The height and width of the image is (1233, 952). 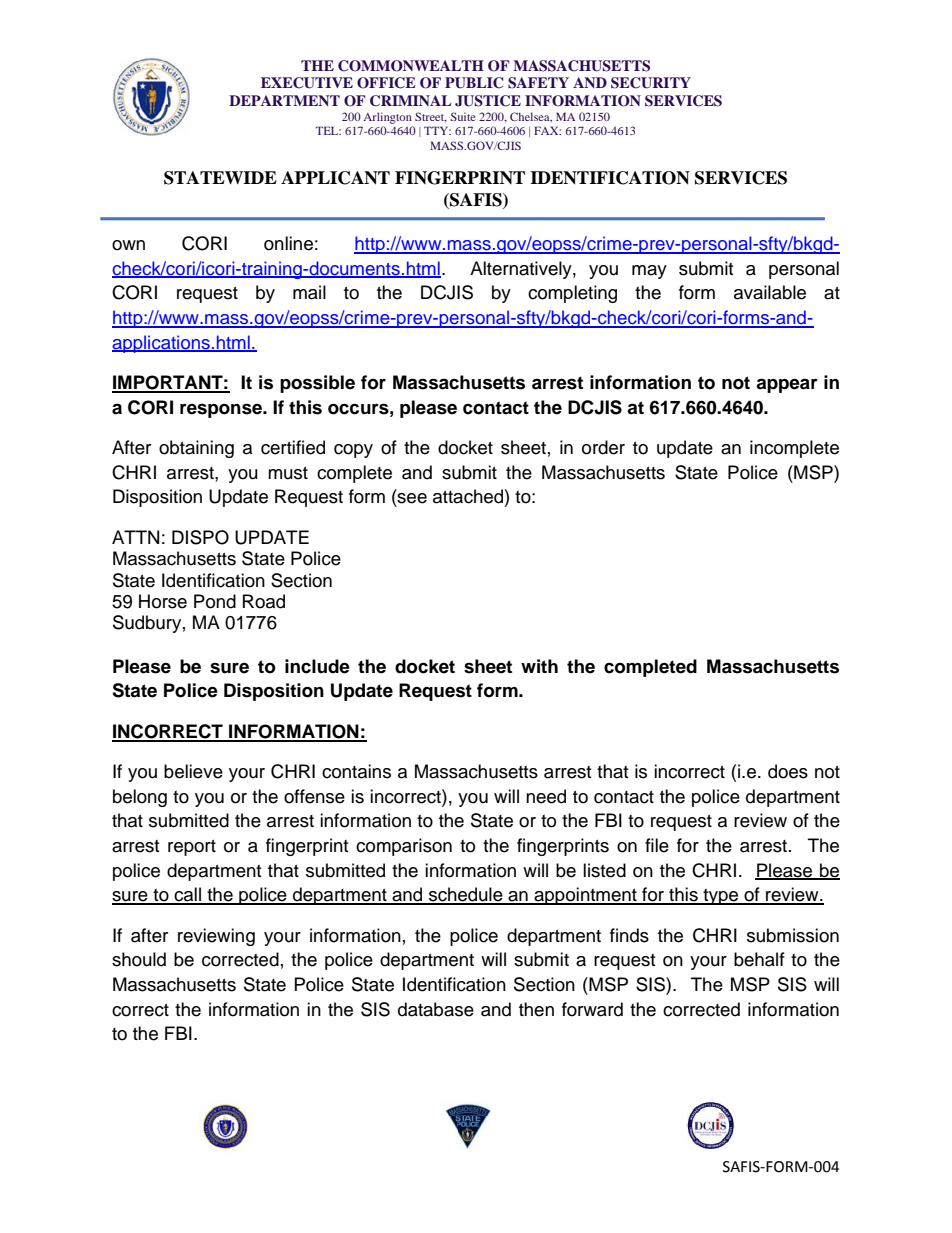 I want to click on does, so click(x=788, y=771).
